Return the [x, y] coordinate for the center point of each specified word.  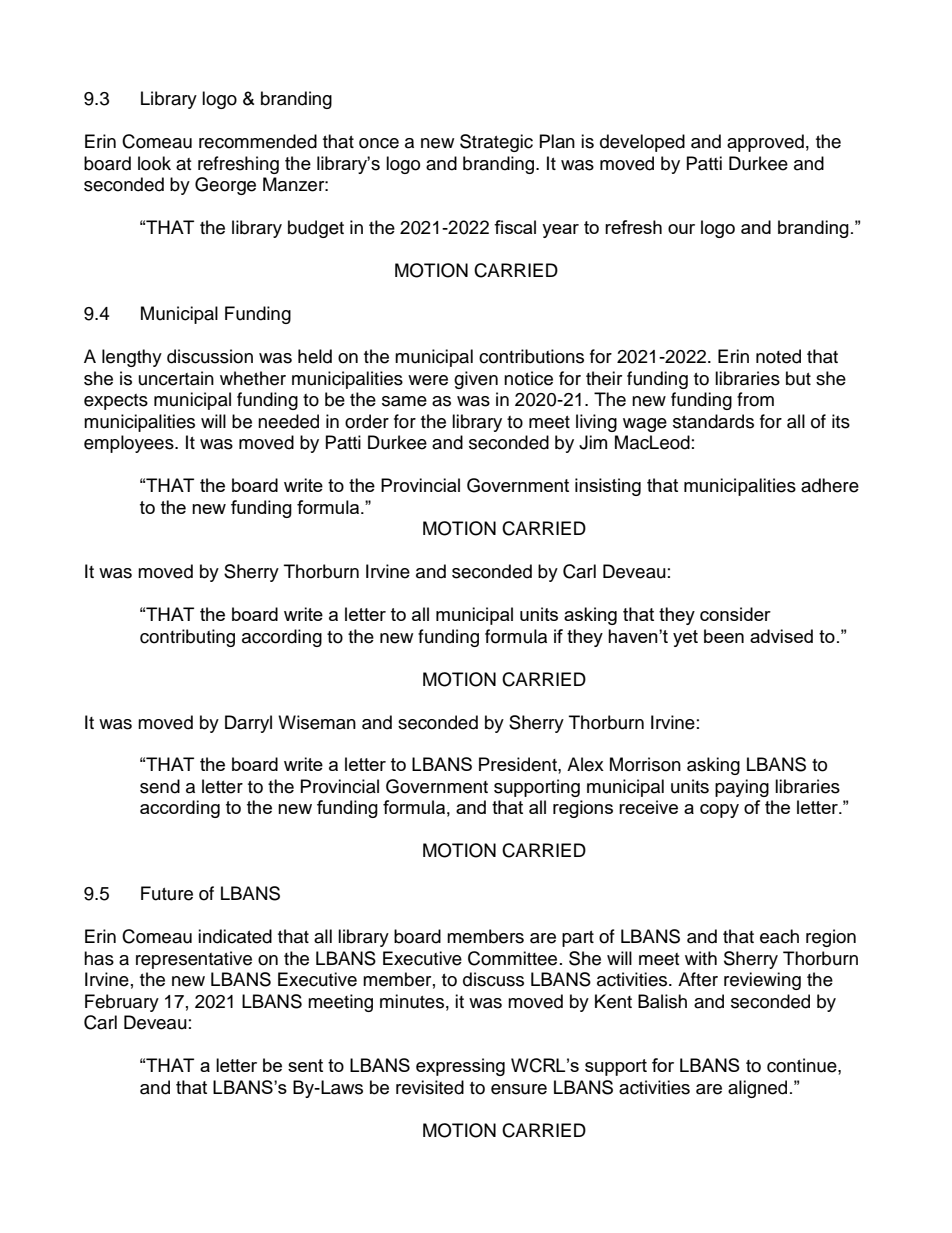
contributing [187, 638]
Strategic [496, 143]
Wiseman [317, 722]
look [154, 163]
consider [735, 614]
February [122, 1003]
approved [765, 143]
